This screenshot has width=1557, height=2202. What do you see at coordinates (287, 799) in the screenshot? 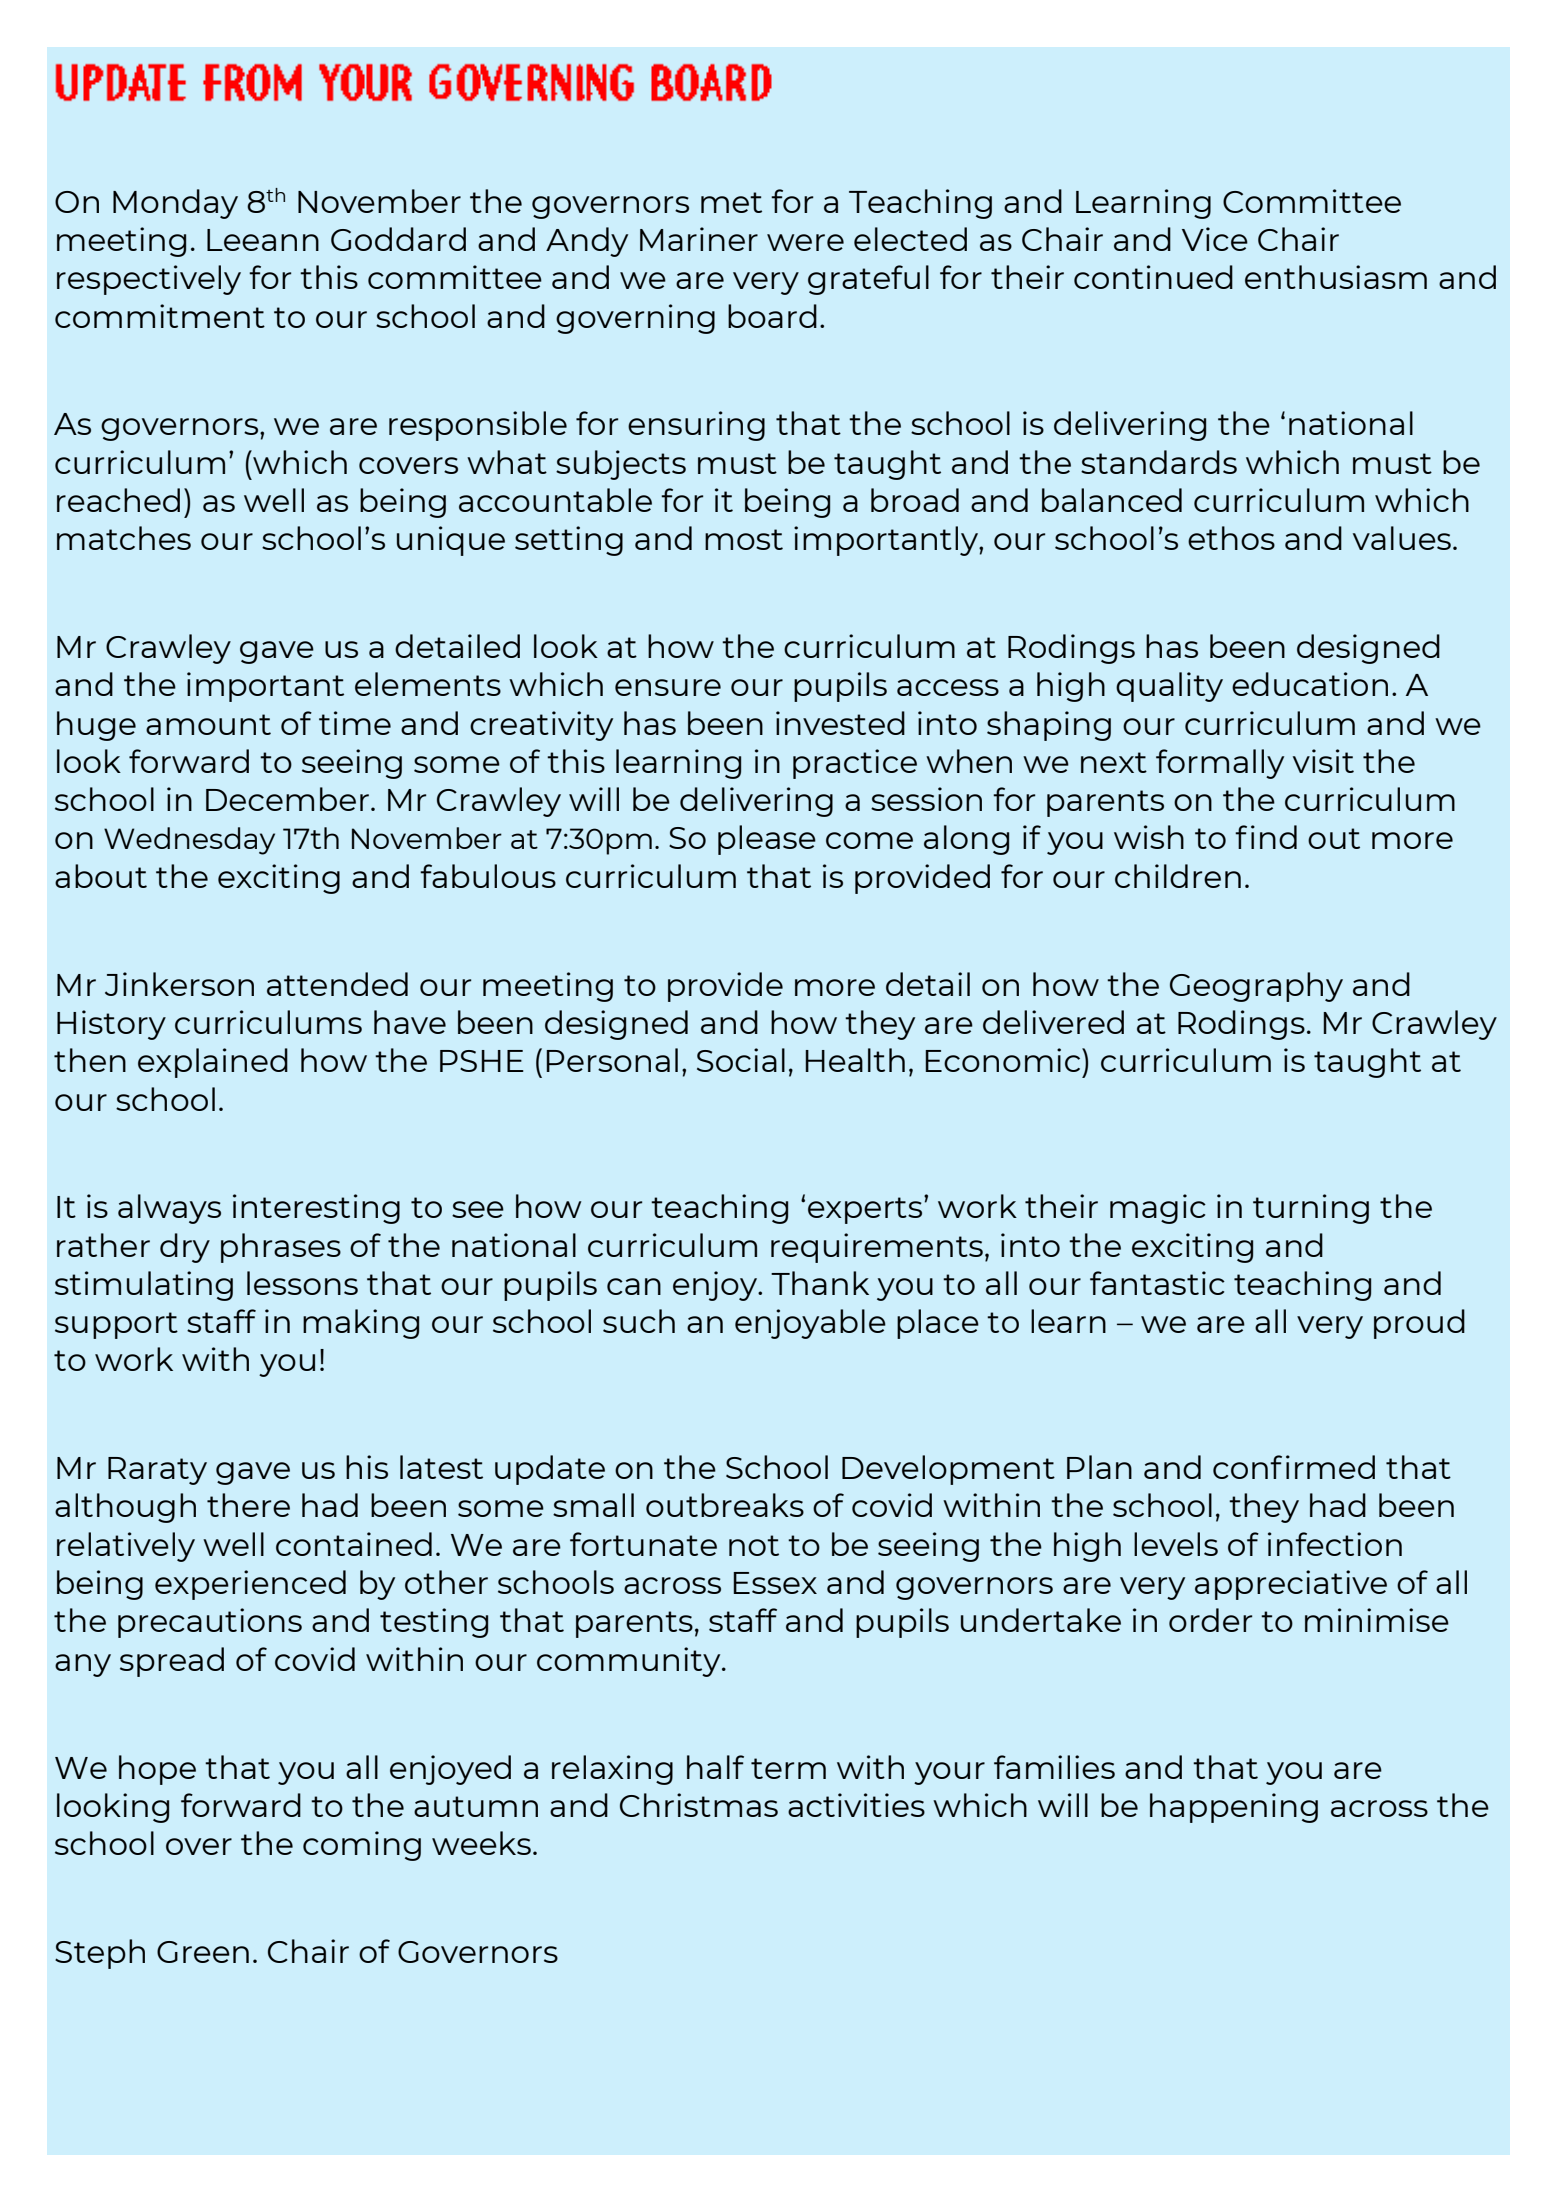
I see `December` at bounding box center [287, 799].
